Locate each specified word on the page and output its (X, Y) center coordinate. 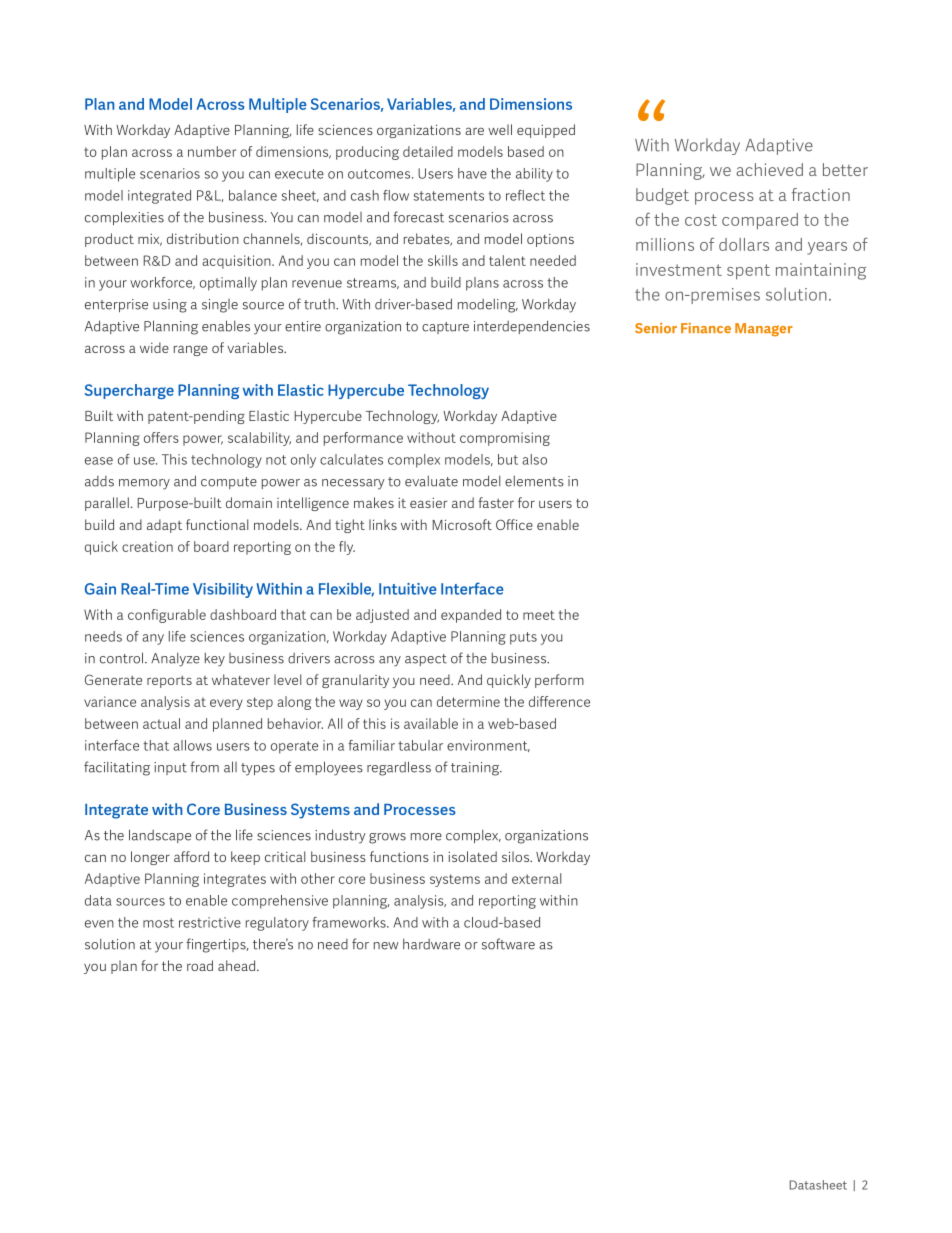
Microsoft (462, 524)
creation (147, 546)
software (508, 944)
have (472, 173)
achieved (769, 169)
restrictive (210, 922)
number (212, 151)
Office (514, 524)
